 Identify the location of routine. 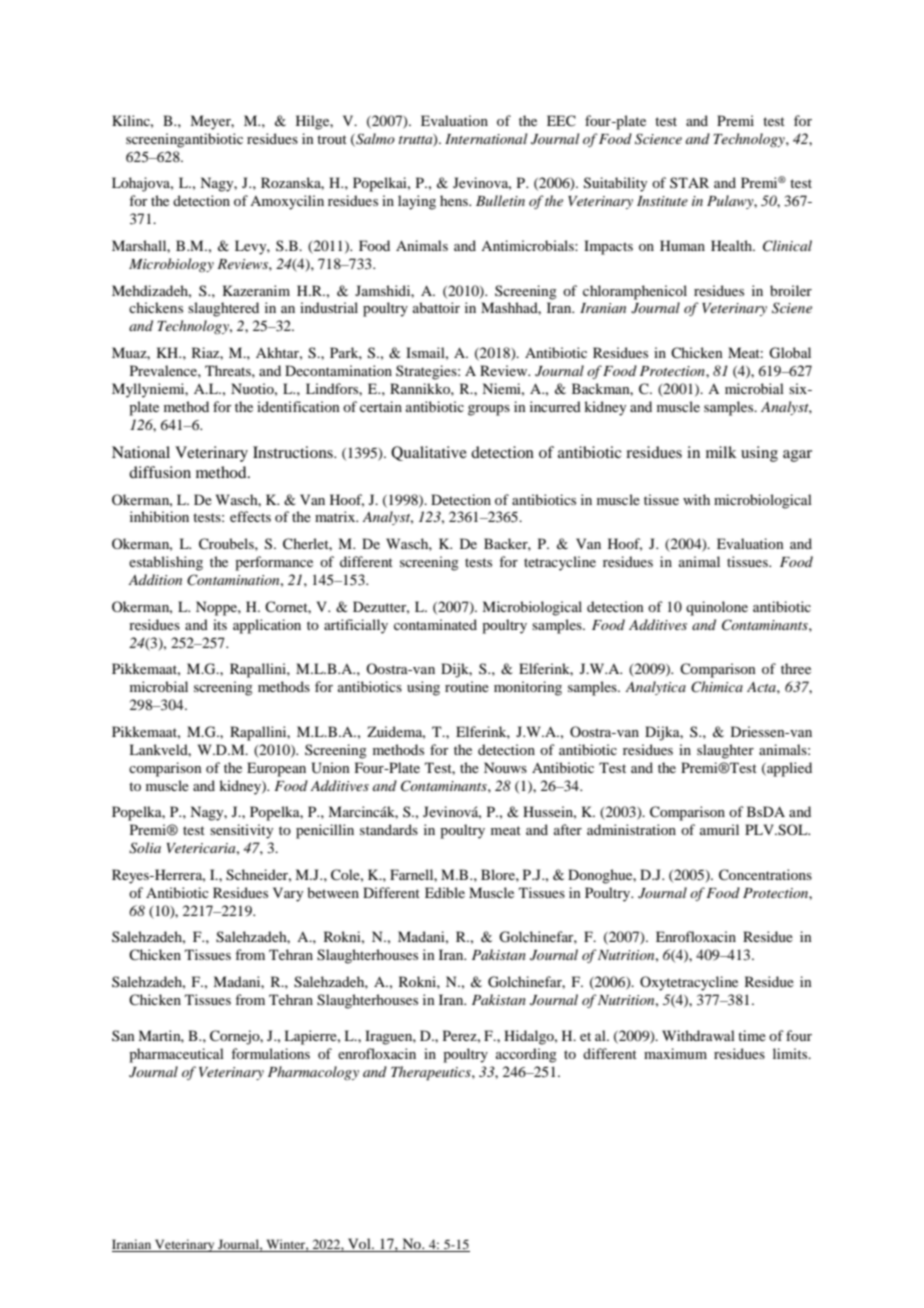
(467, 686).
